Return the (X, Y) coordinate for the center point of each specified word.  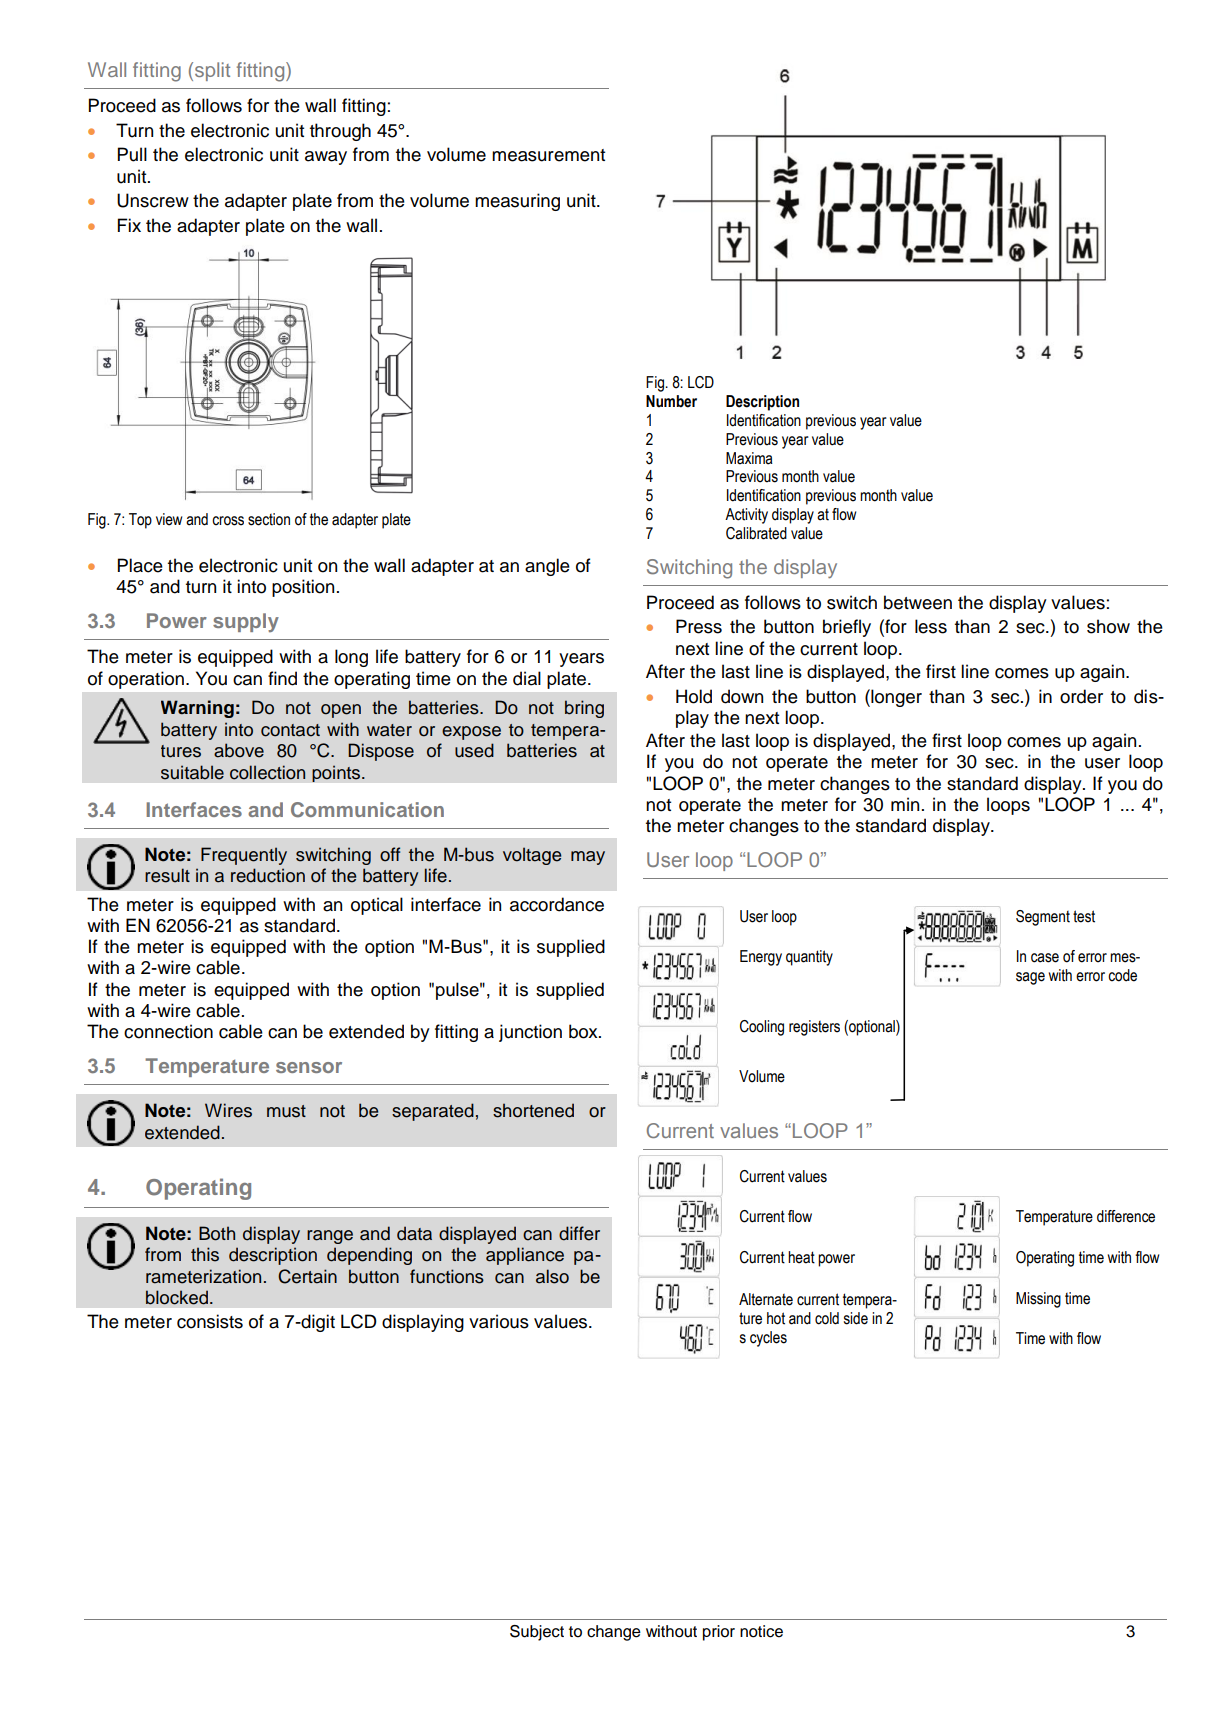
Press (699, 626)
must (286, 1111)
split (212, 71)
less (931, 626)
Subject (537, 1633)
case (1045, 958)
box (584, 1031)
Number (671, 401)
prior (719, 1633)
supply (246, 622)
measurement (548, 155)
